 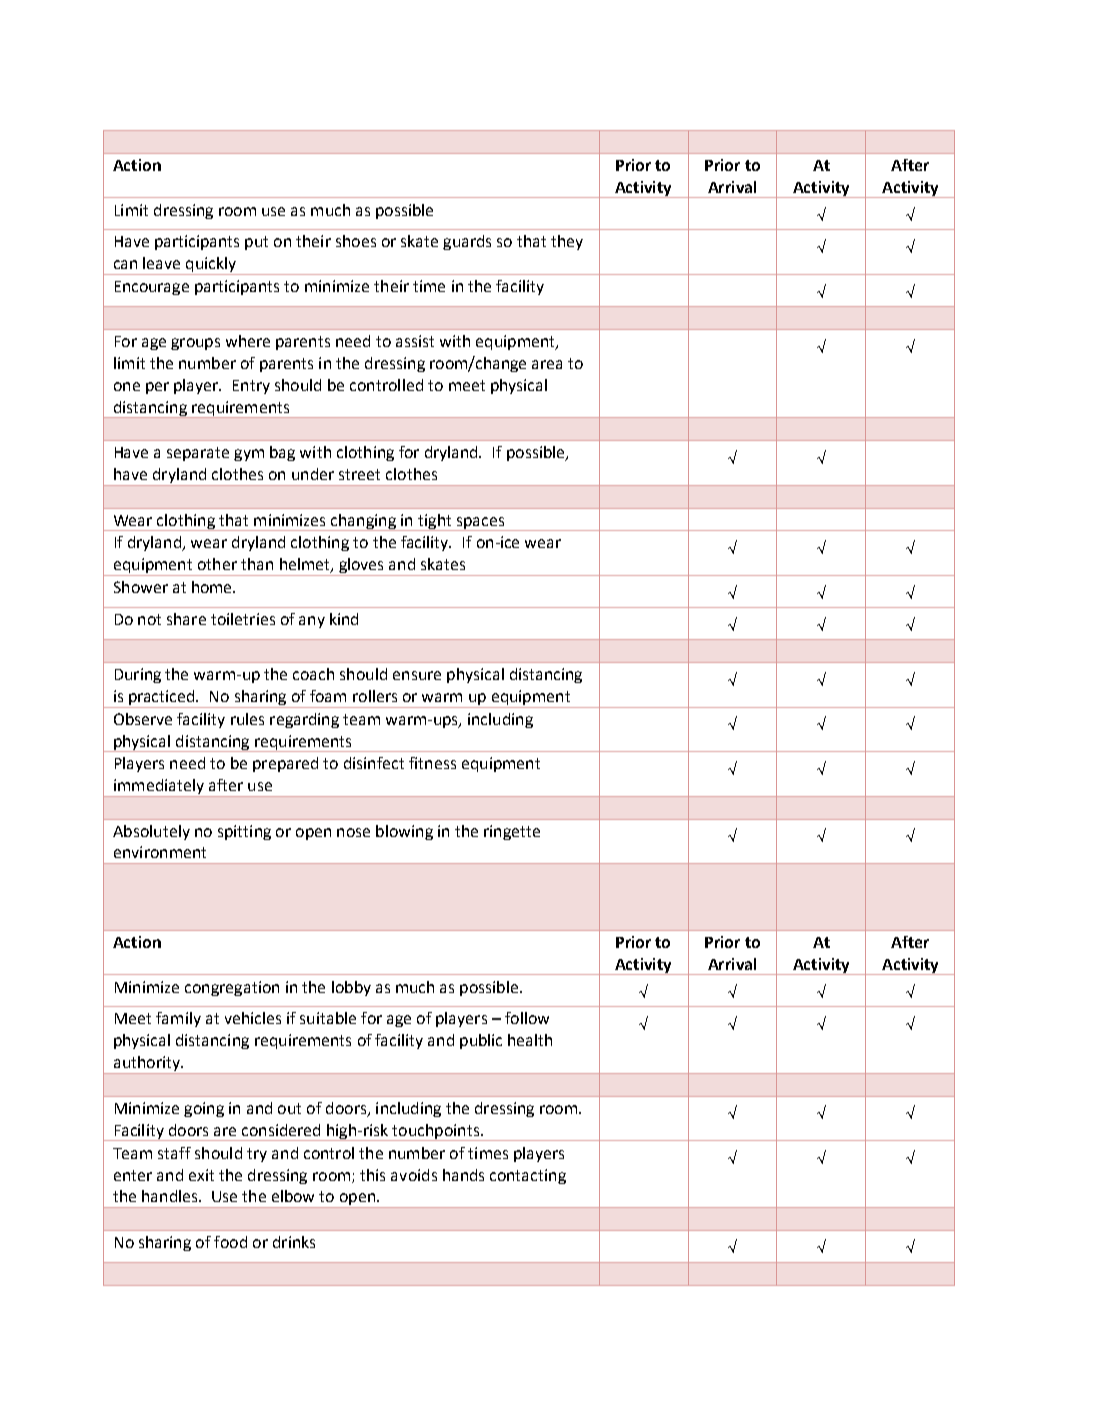 What do you see at coordinates (186, 619) in the document?
I see `share` at bounding box center [186, 619].
